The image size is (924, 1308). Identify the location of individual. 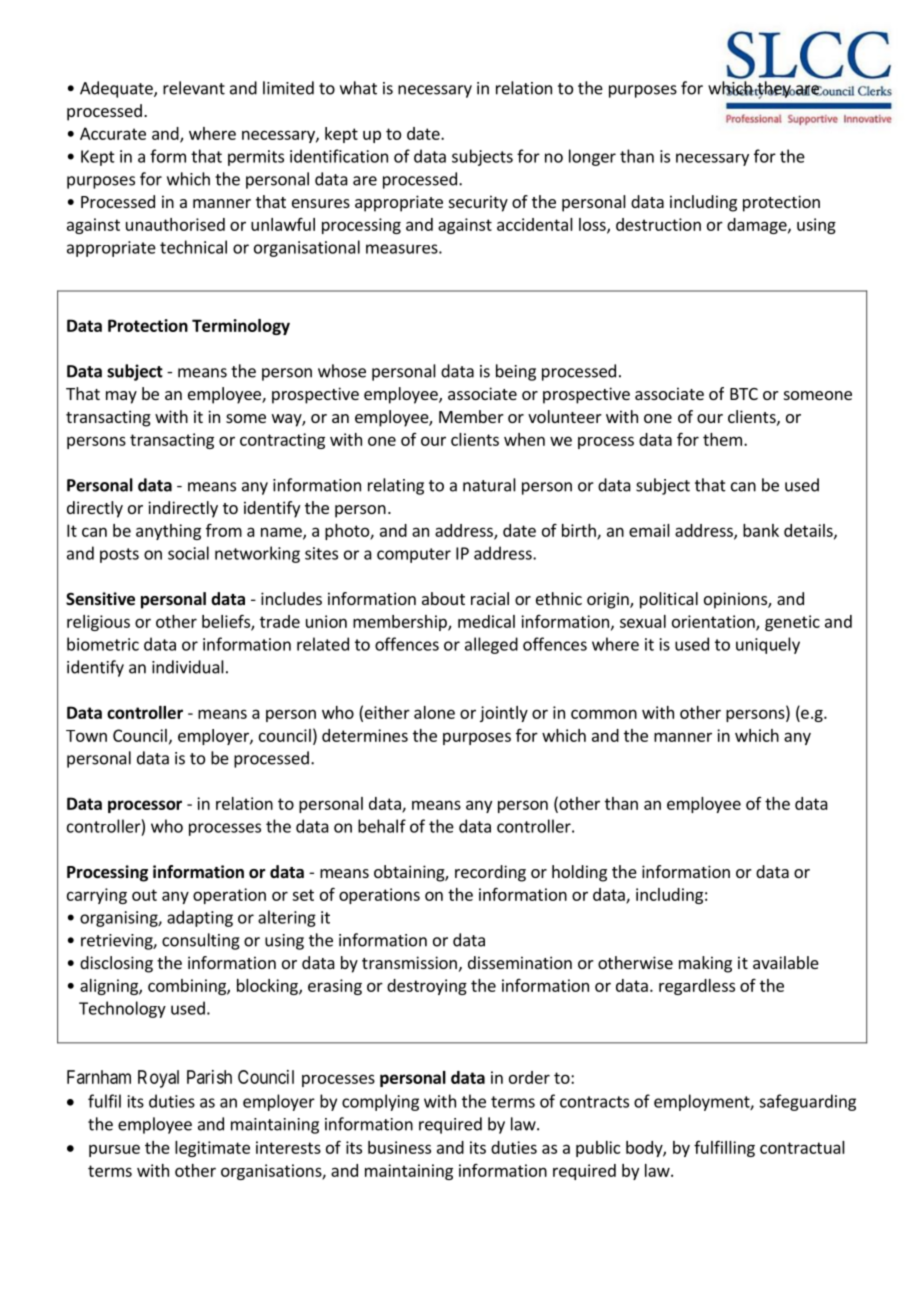
(188, 667).
